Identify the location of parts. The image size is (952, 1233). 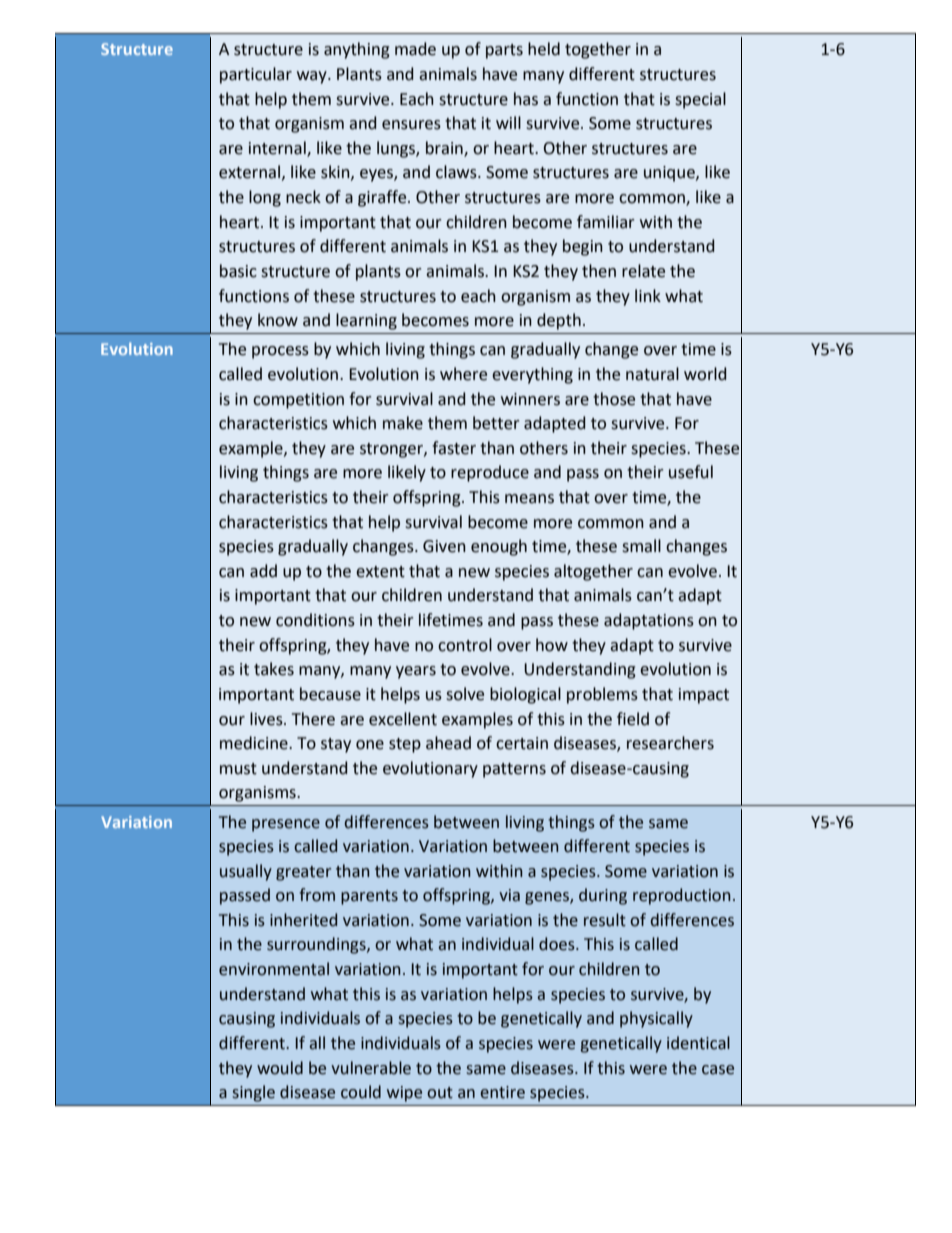
(504, 51).
